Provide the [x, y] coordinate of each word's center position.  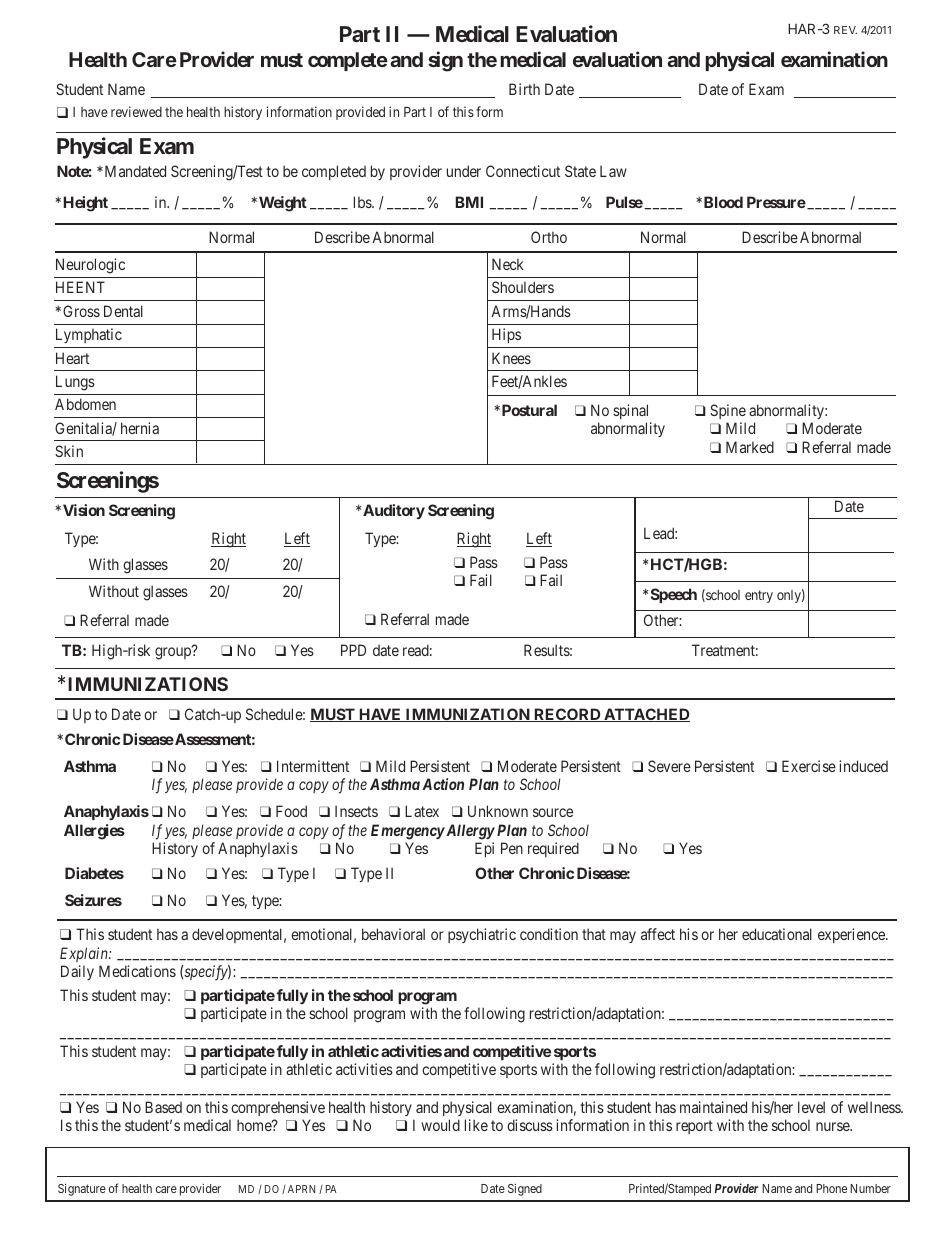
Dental [123, 311]
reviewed [136, 111]
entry [759, 596]
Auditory [394, 511]
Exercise [809, 766]
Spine [728, 411]
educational [777, 934]
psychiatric [482, 935]
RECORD [567, 715]
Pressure [776, 202]
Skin [69, 451]
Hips [506, 335]
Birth [524, 89]
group [174, 653]
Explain [85, 954]
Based [163, 1107]
